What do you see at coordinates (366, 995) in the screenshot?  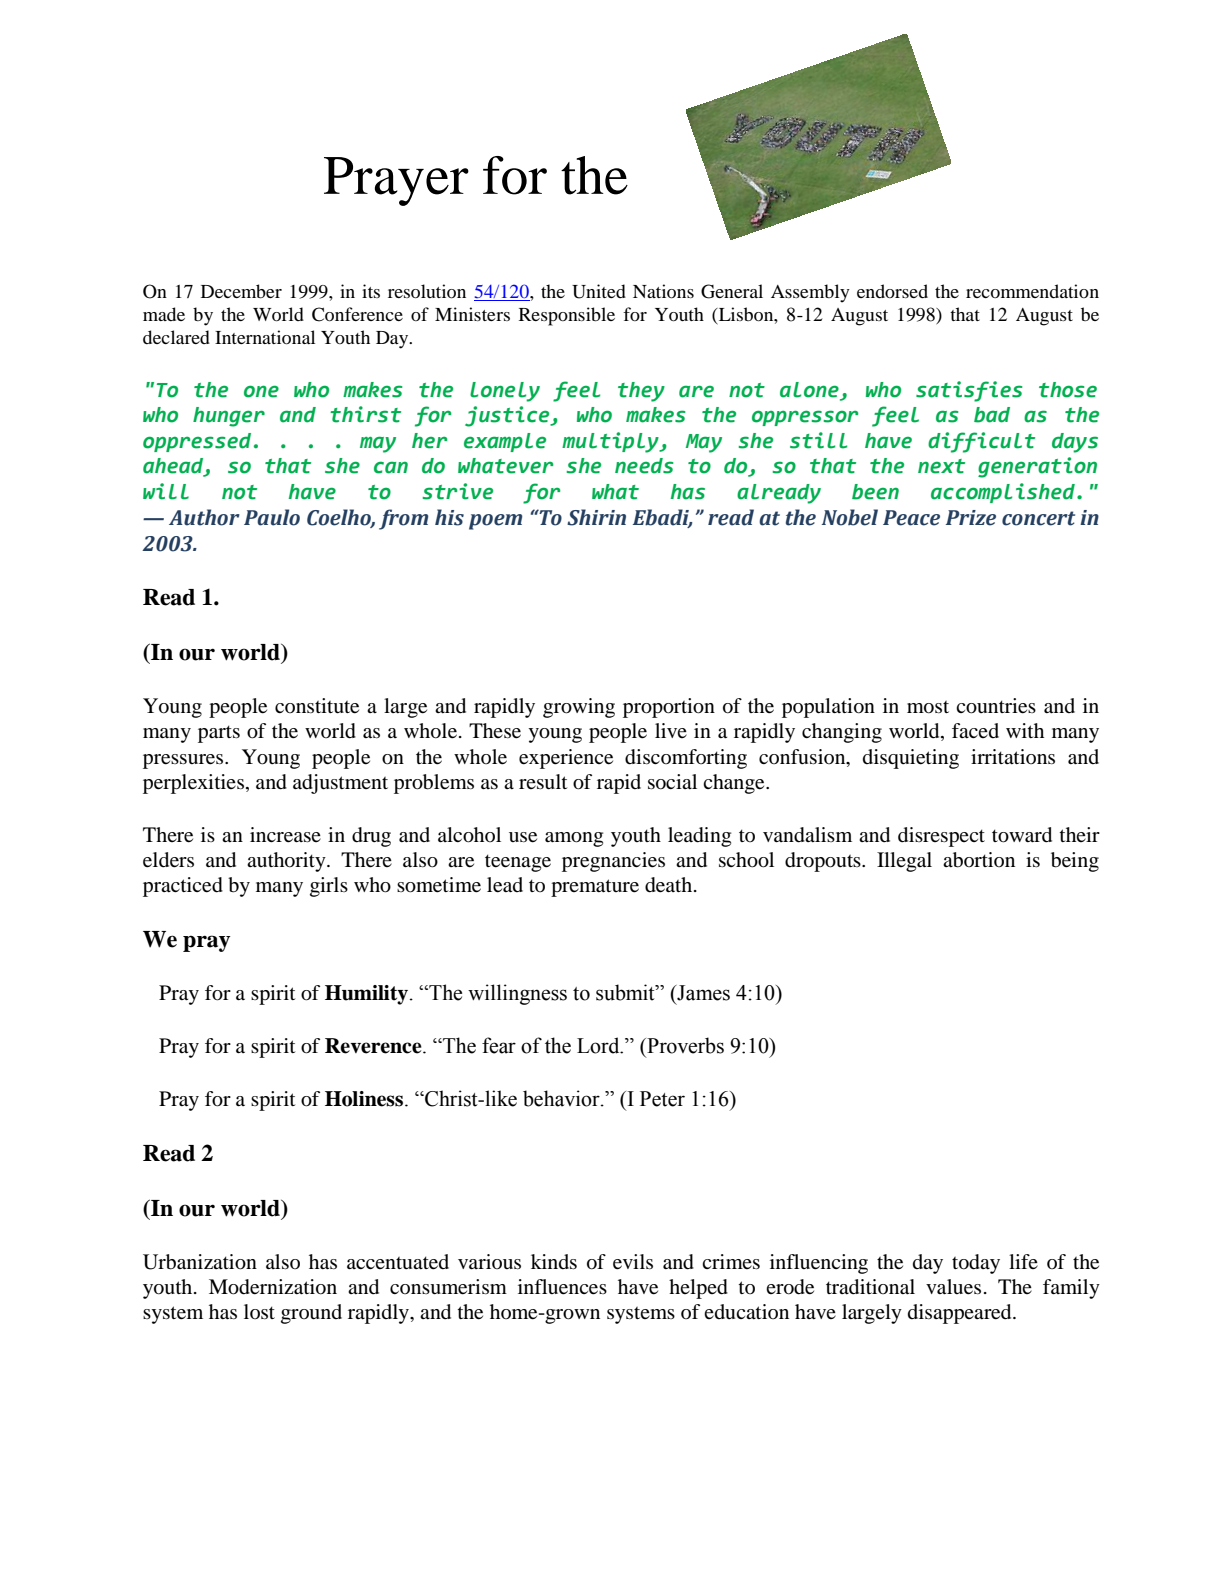 I see `Humility` at bounding box center [366, 995].
